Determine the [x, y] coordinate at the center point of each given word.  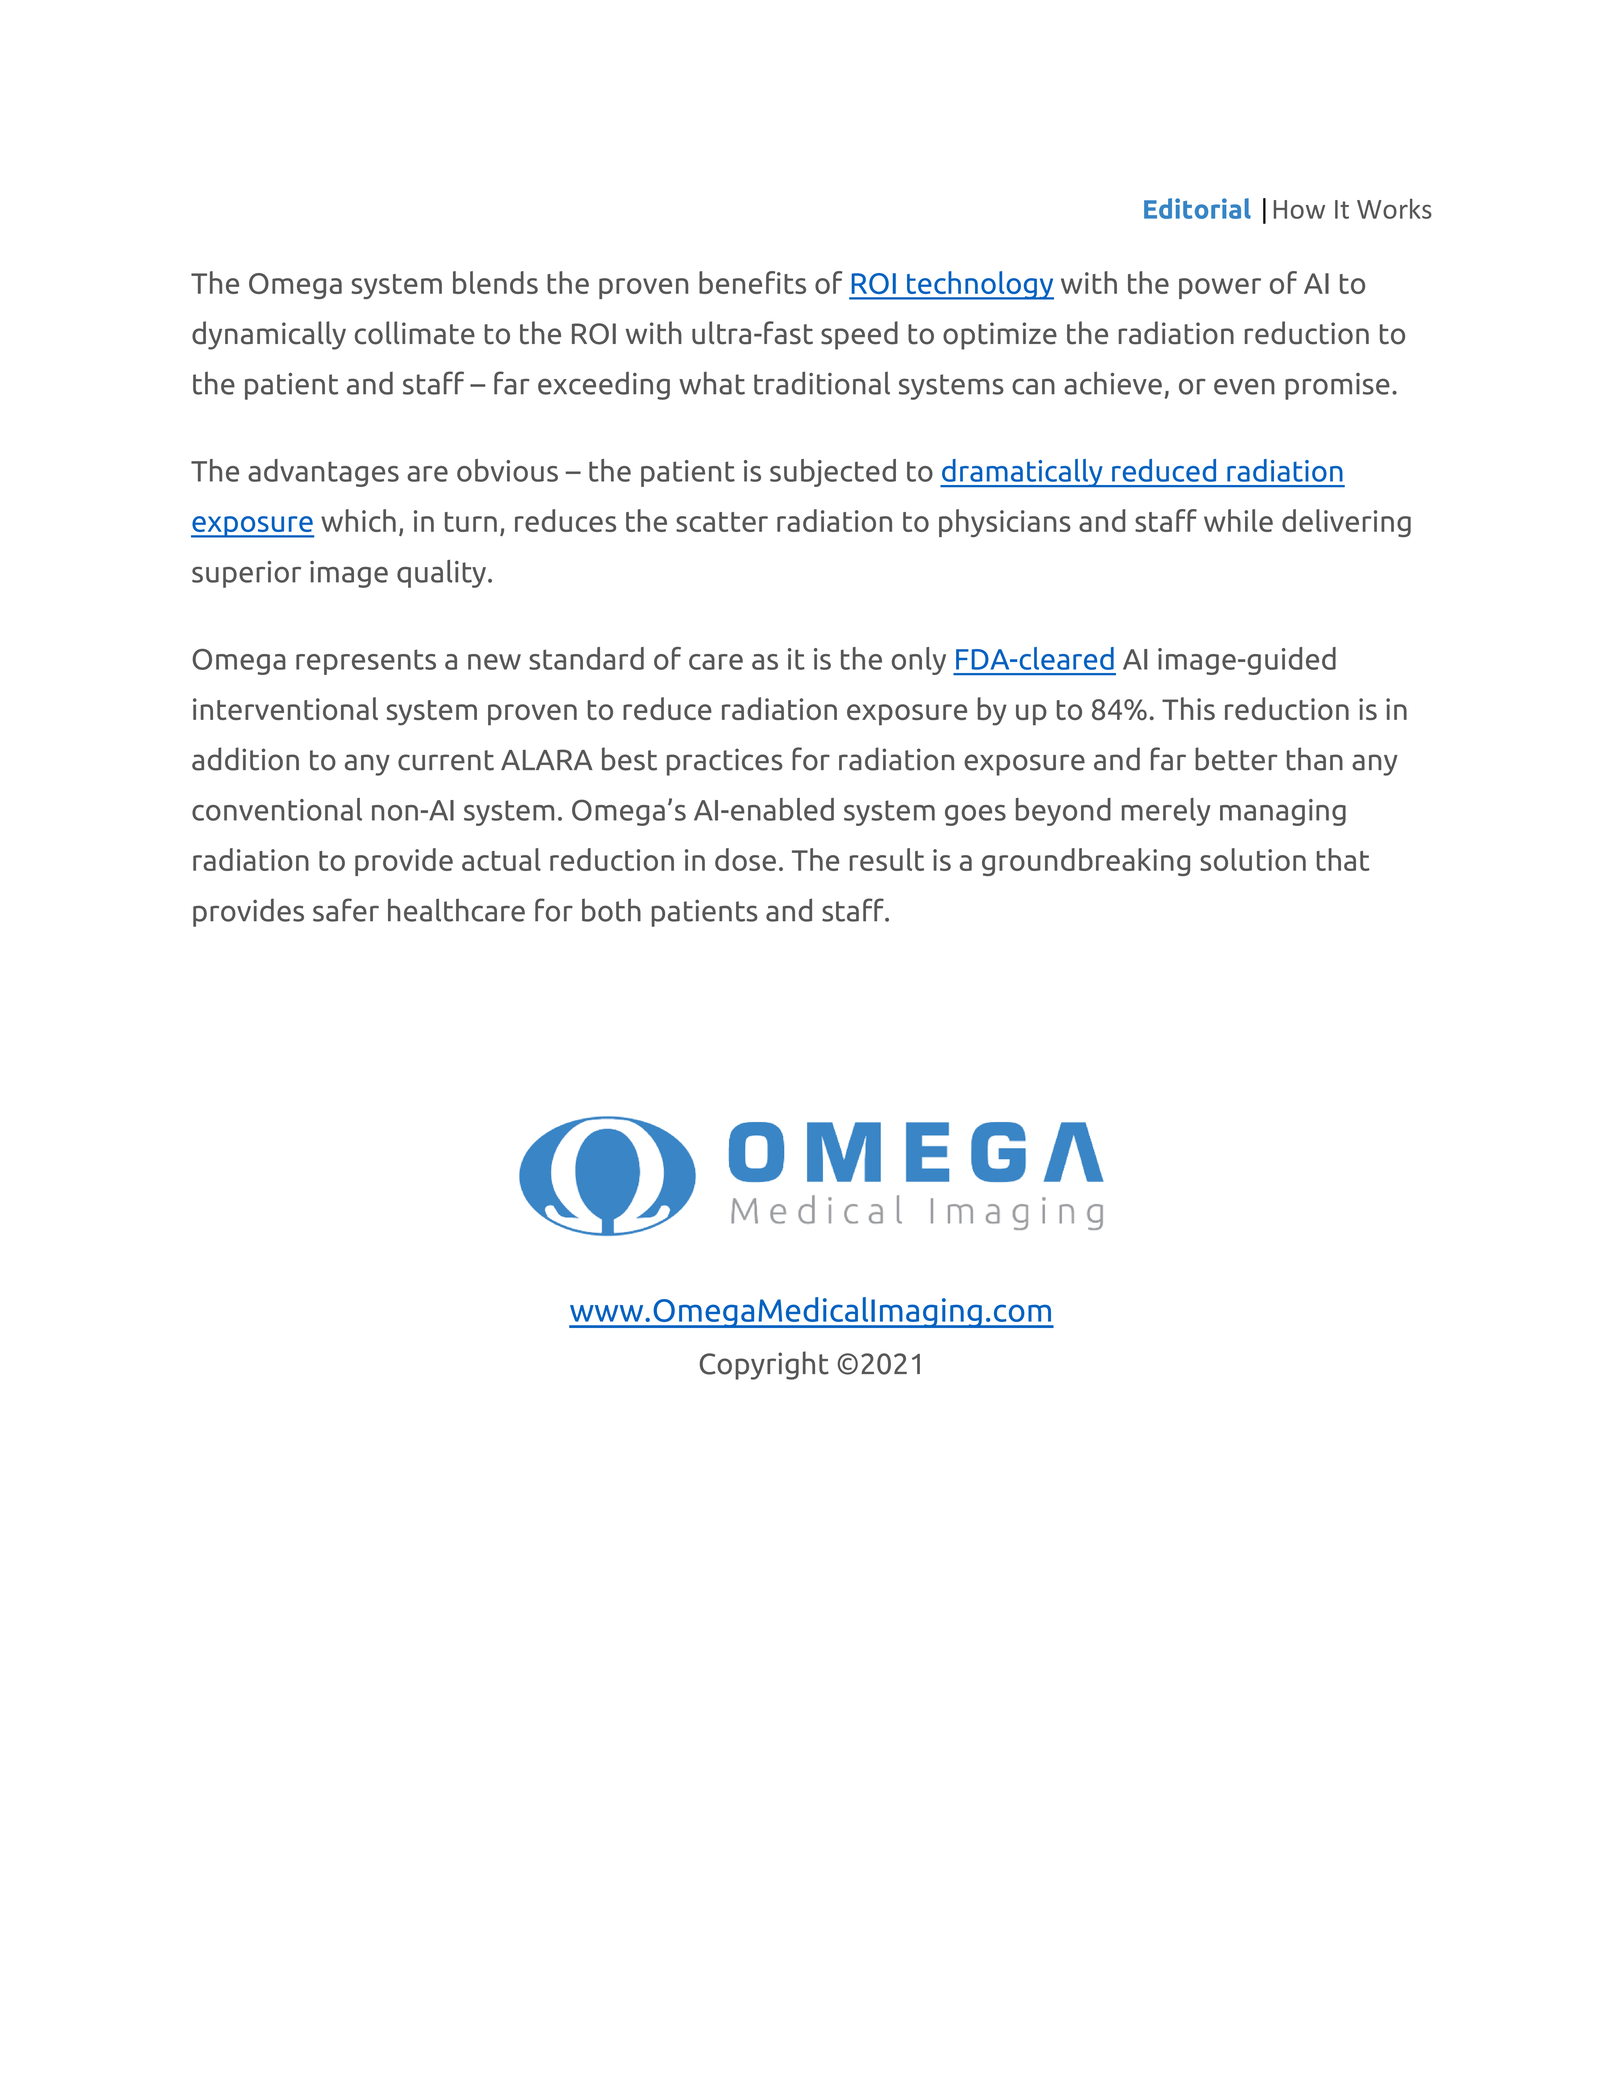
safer [346, 910]
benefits [752, 282]
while [1238, 520]
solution [1253, 859]
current [446, 760]
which [358, 520]
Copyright [764, 1365]
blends [495, 282]
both [611, 910]
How [1299, 209]
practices [725, 762]
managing [1283, 812]
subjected [833, 473]
